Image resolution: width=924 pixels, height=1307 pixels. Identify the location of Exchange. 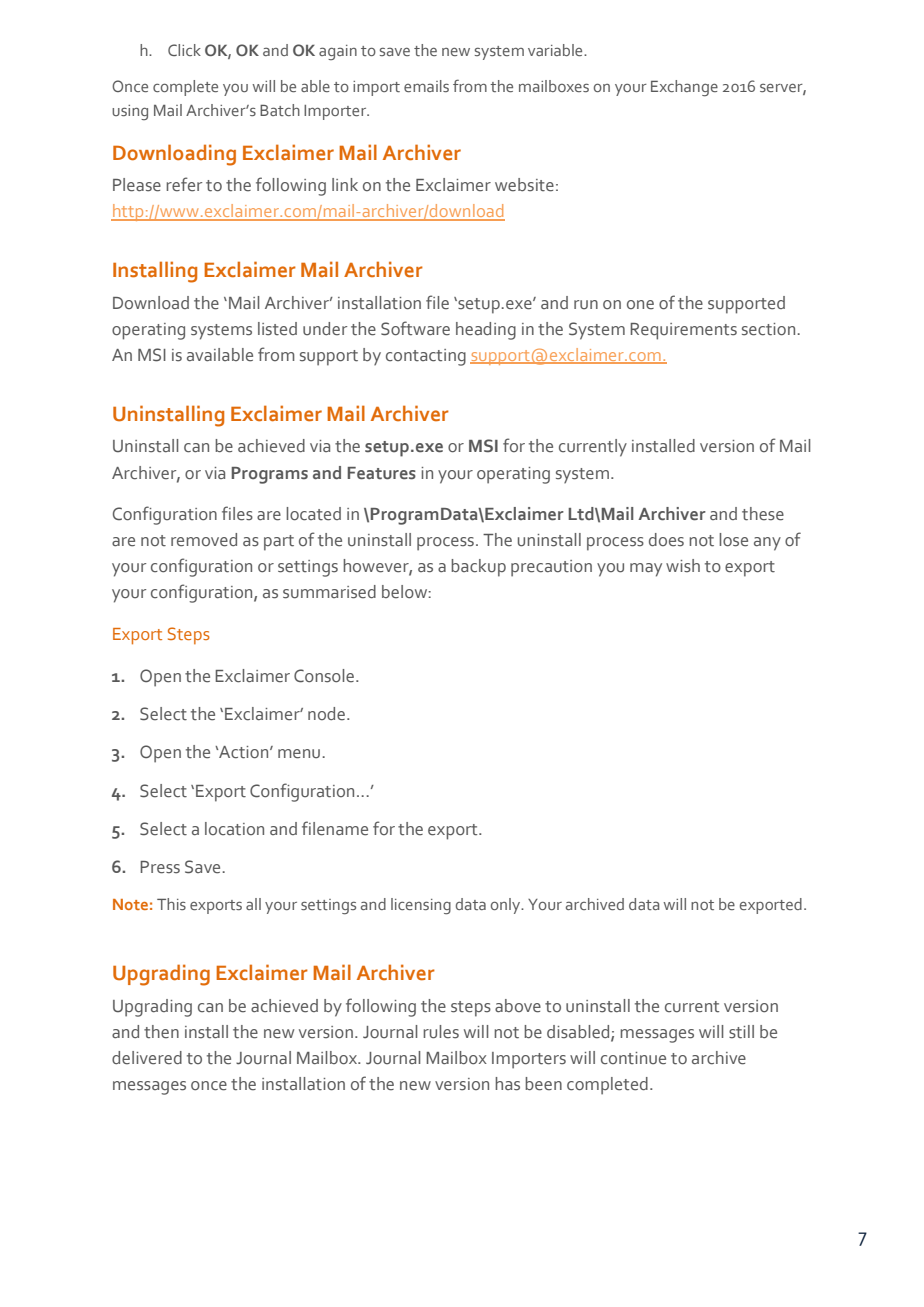
(684, 88).
